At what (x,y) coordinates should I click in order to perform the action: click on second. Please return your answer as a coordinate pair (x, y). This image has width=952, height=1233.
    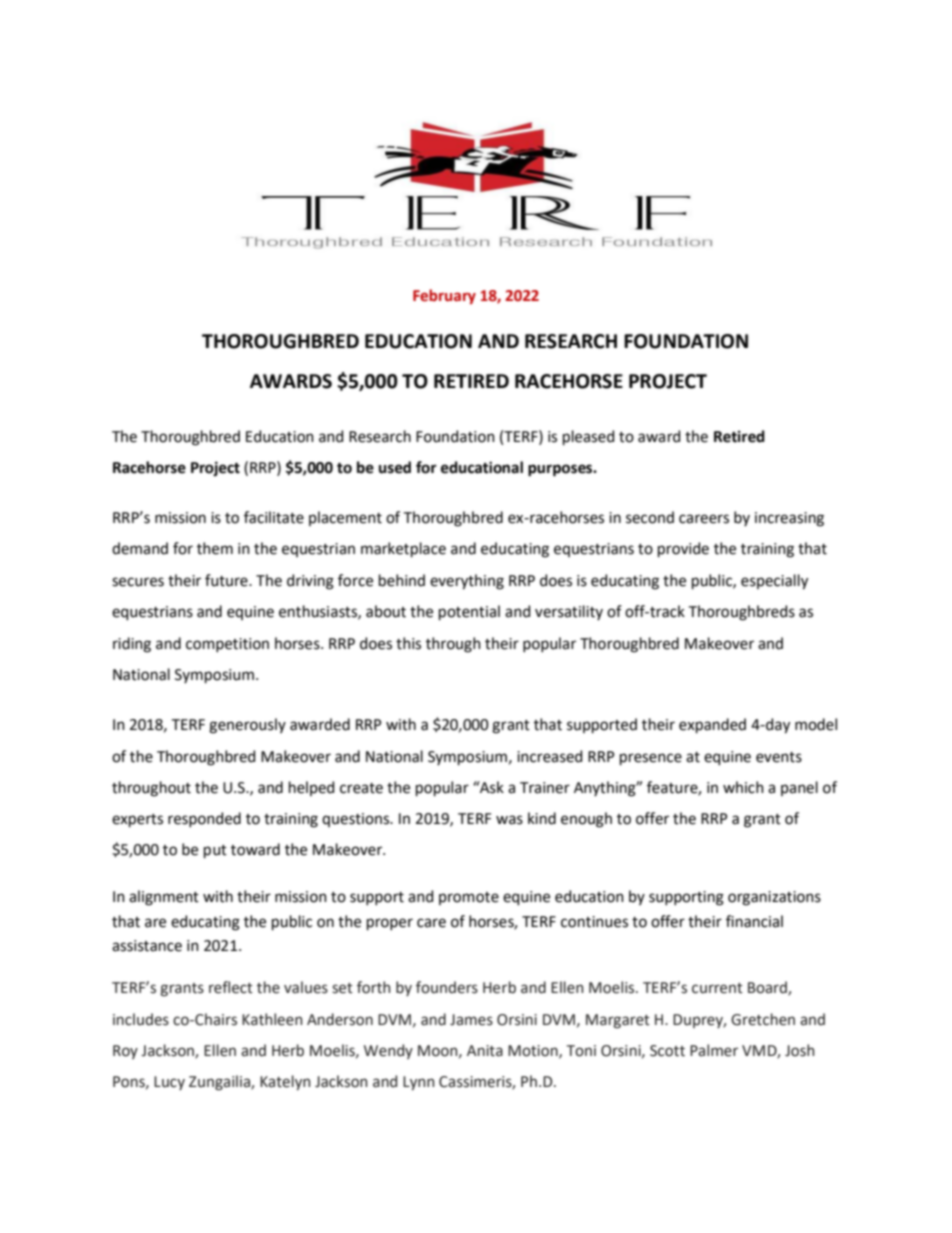
    Looking at the image, I should click on (650, 517).
